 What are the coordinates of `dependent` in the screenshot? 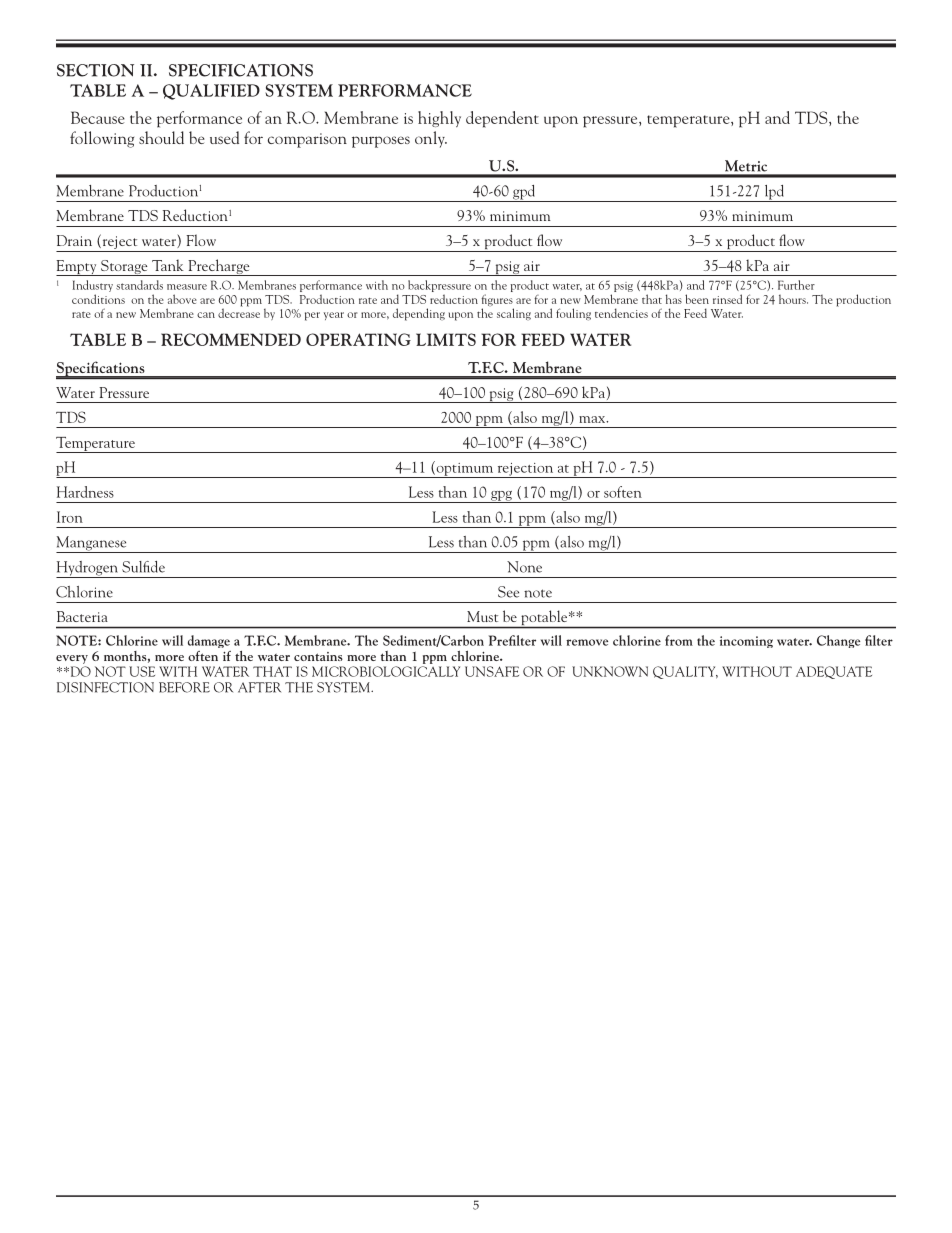 It's located at (502, 119).
